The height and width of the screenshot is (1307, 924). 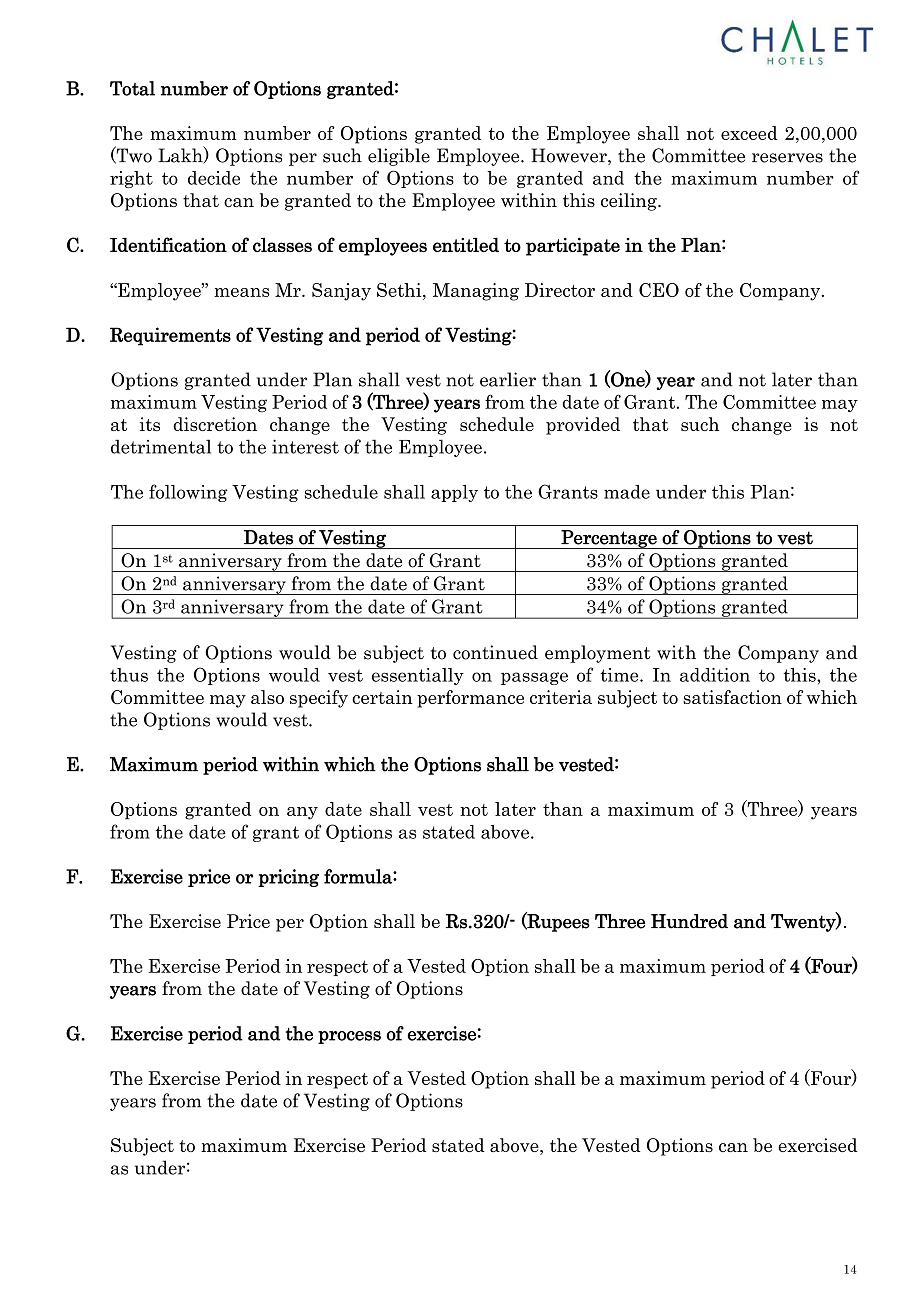 What do you see at coordinates (188, 493) in the screenshot?
I see `following` at bounding box center [188, 493].
